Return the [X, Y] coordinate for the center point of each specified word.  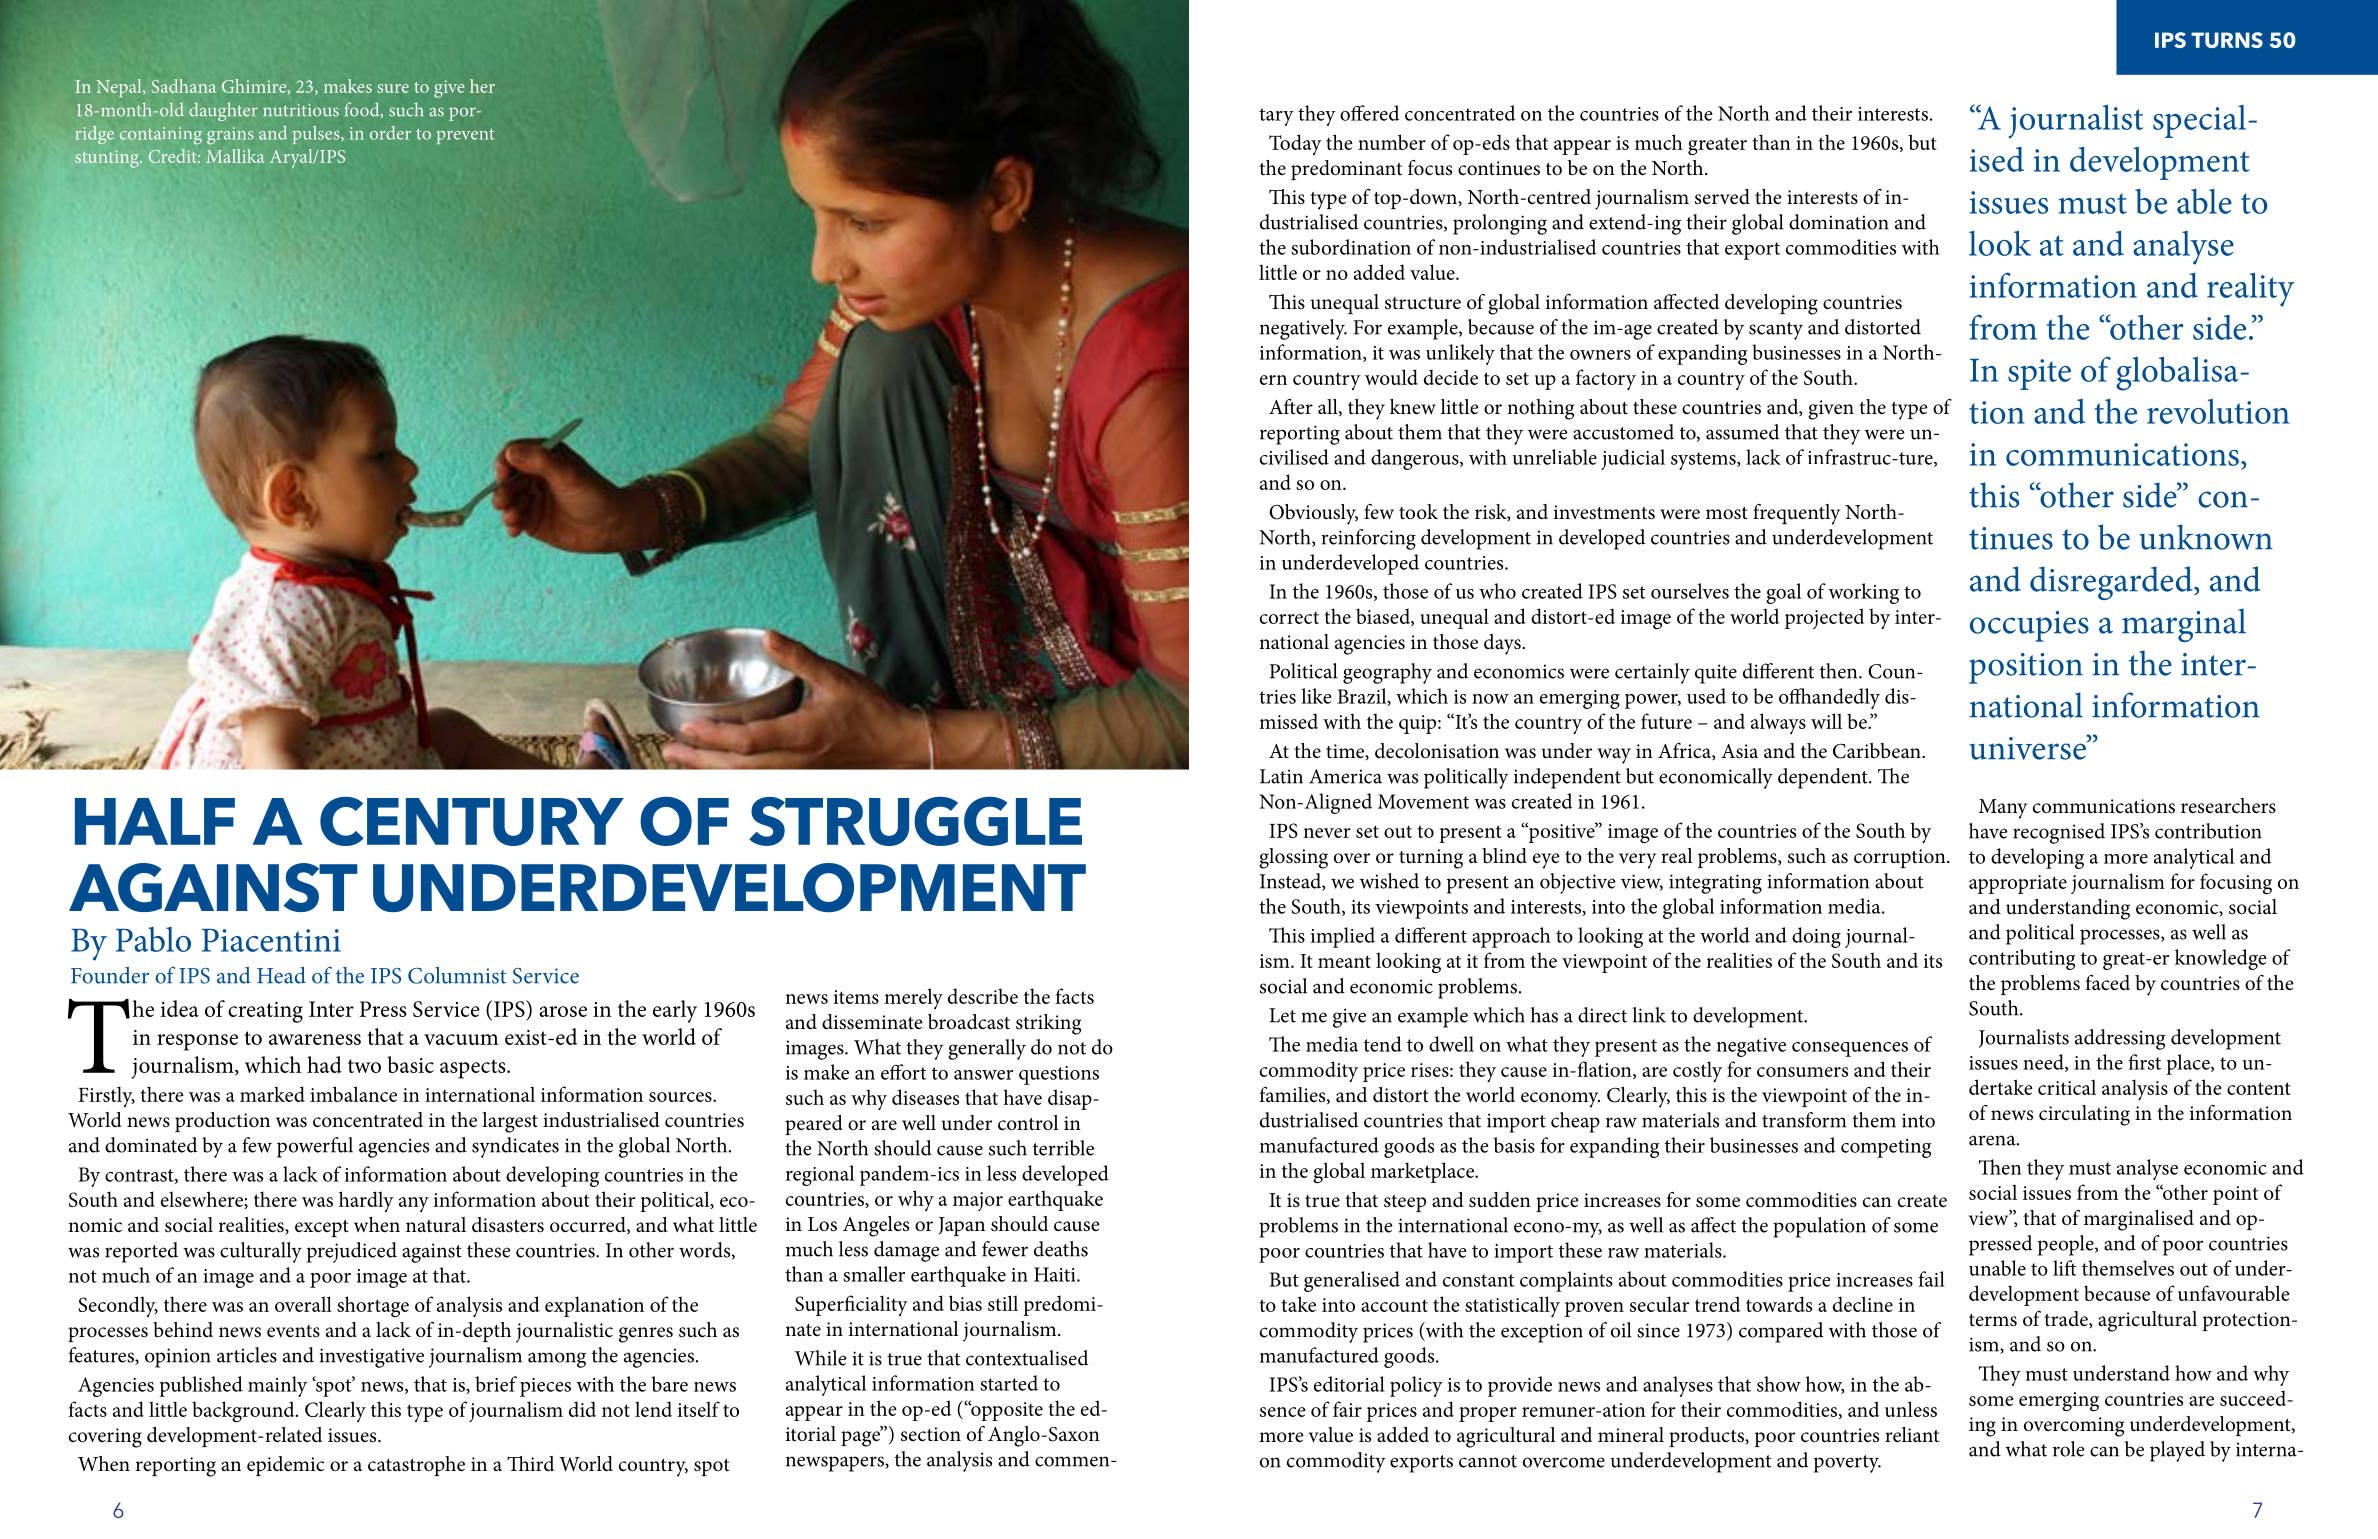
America [1345, 776]
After [1291, 407]
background [244, 1412]
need [2044, 1063]
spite [2039, 374]
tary [1276, 117]
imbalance [353, 1094]
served [1722, 197]
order [390, 133]
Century [472, 821]
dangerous [1416, 459]
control [1028, 1123]
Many [2003, 809]
